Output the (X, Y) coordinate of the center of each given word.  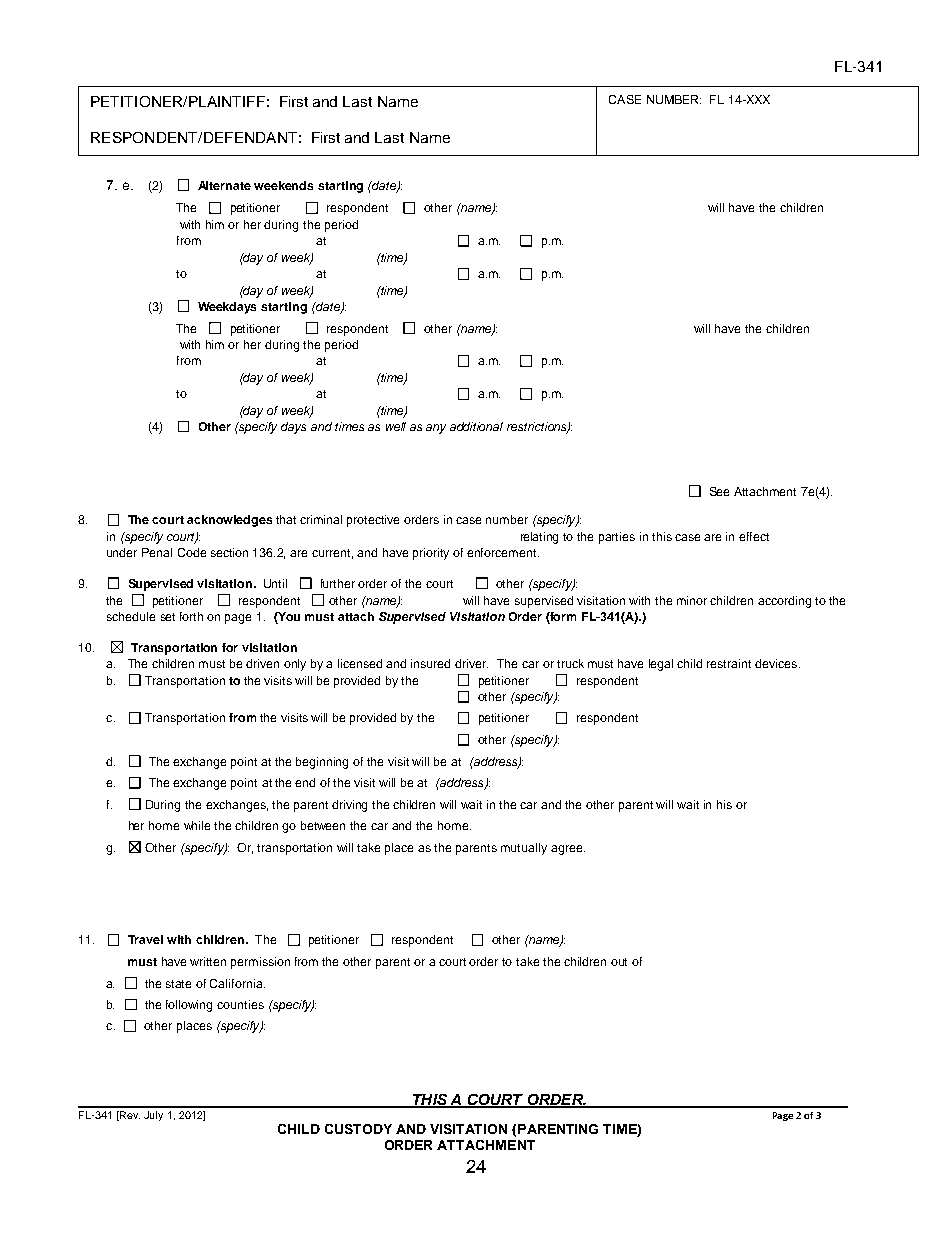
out (619, 962)
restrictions (538, 428)
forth (191, 616)
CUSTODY (358, 1129)
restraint (729, 663)
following (189, 1006)
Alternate (224, 185)
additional (476, 426)
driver (471, 663)
